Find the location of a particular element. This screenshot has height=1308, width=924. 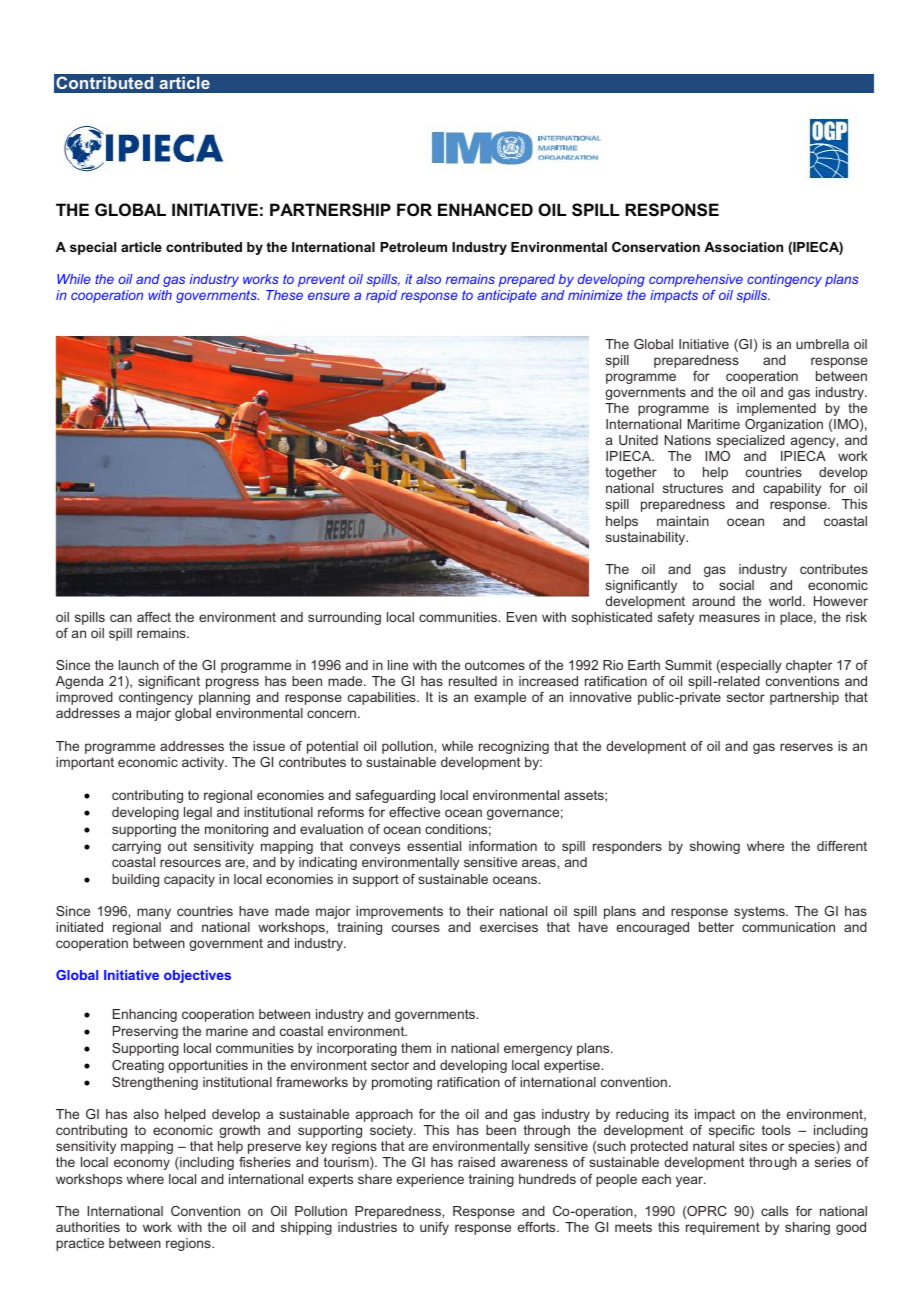

unify is located at coordinates (434, 1228).
